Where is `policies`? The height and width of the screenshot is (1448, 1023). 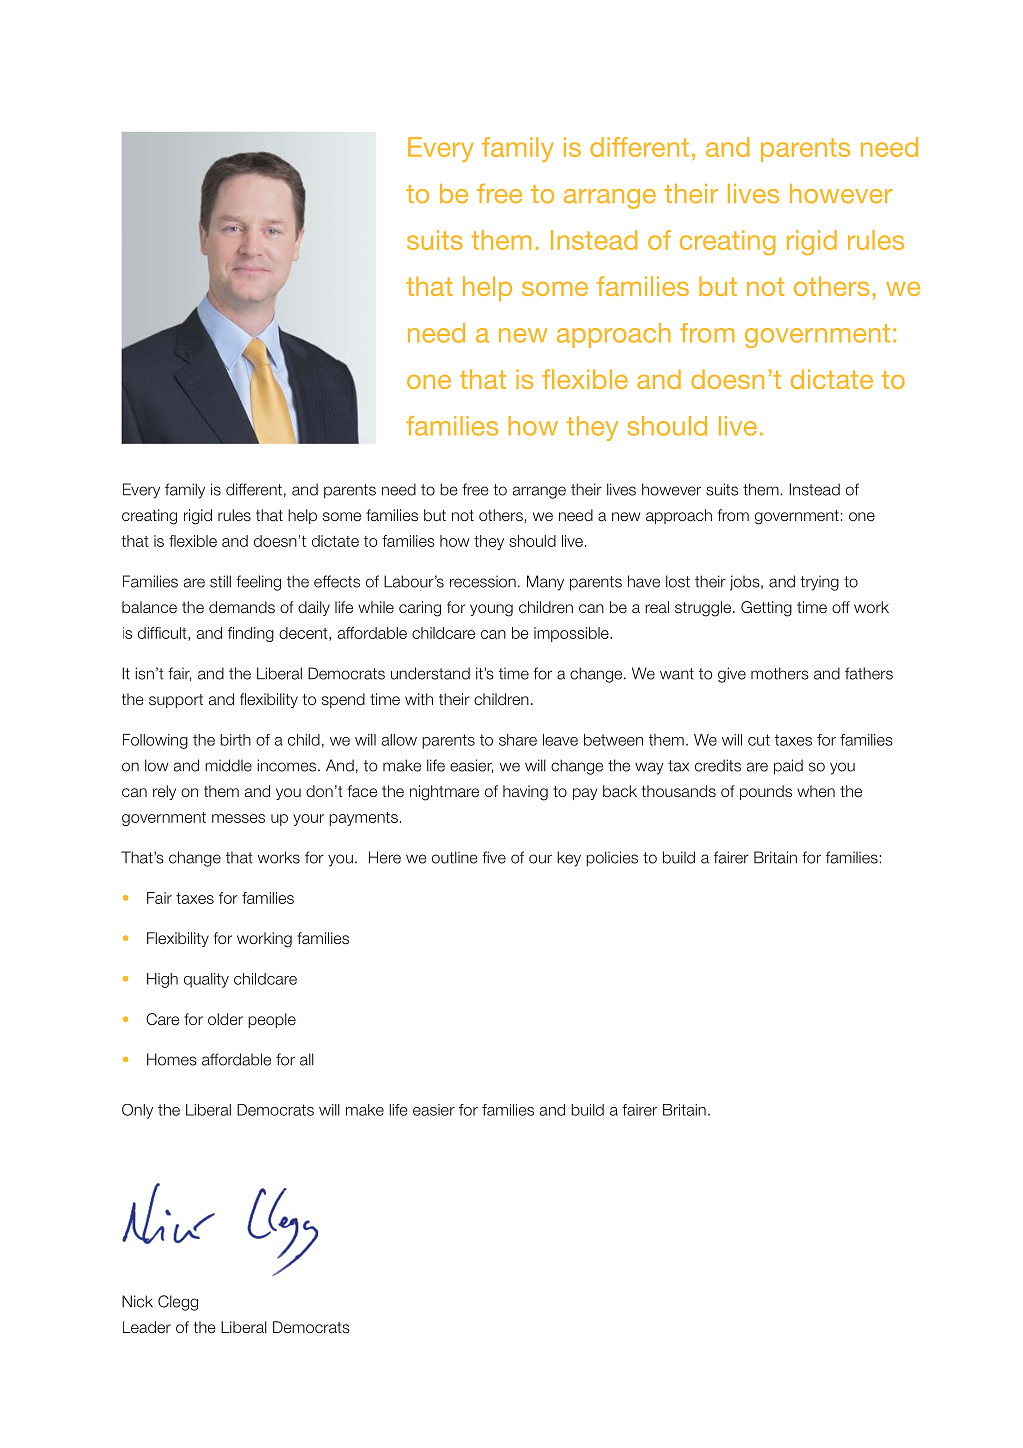
policies is located at coordinates (612, 859).
